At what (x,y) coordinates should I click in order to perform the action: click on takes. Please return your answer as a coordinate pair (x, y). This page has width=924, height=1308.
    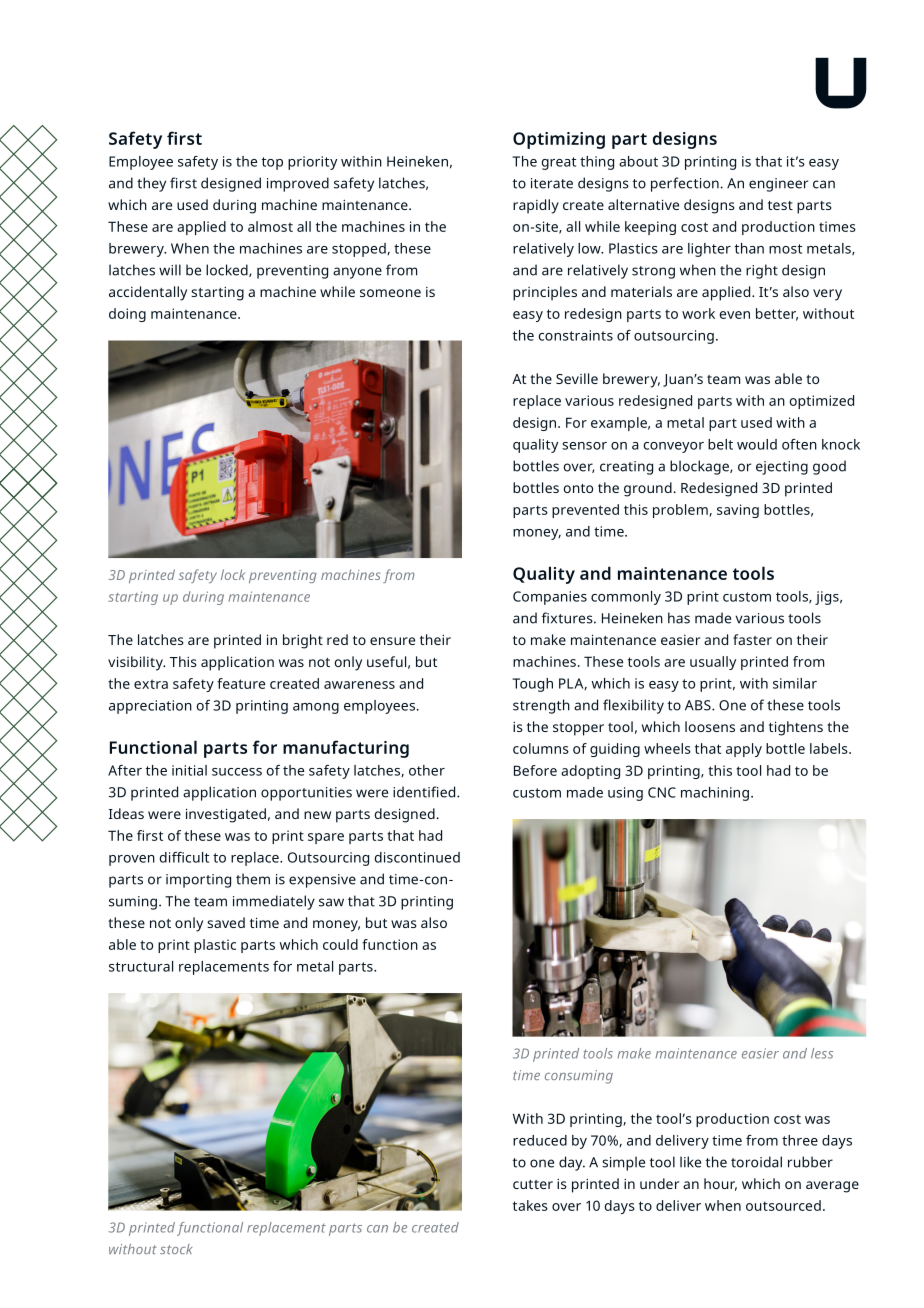
    Looking at the image, I should click on (530, 1205).
